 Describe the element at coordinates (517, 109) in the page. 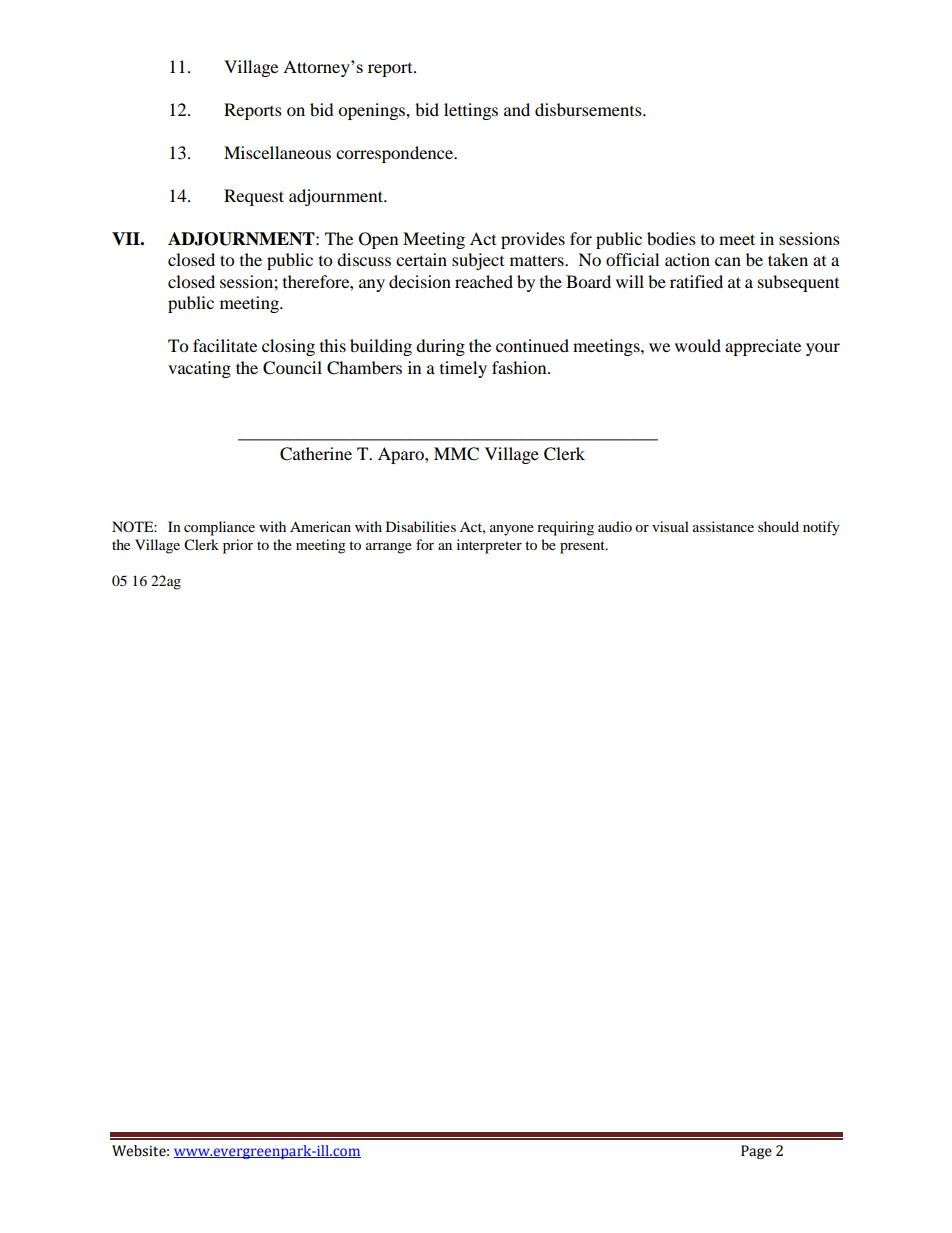

I see `and` at that location.
